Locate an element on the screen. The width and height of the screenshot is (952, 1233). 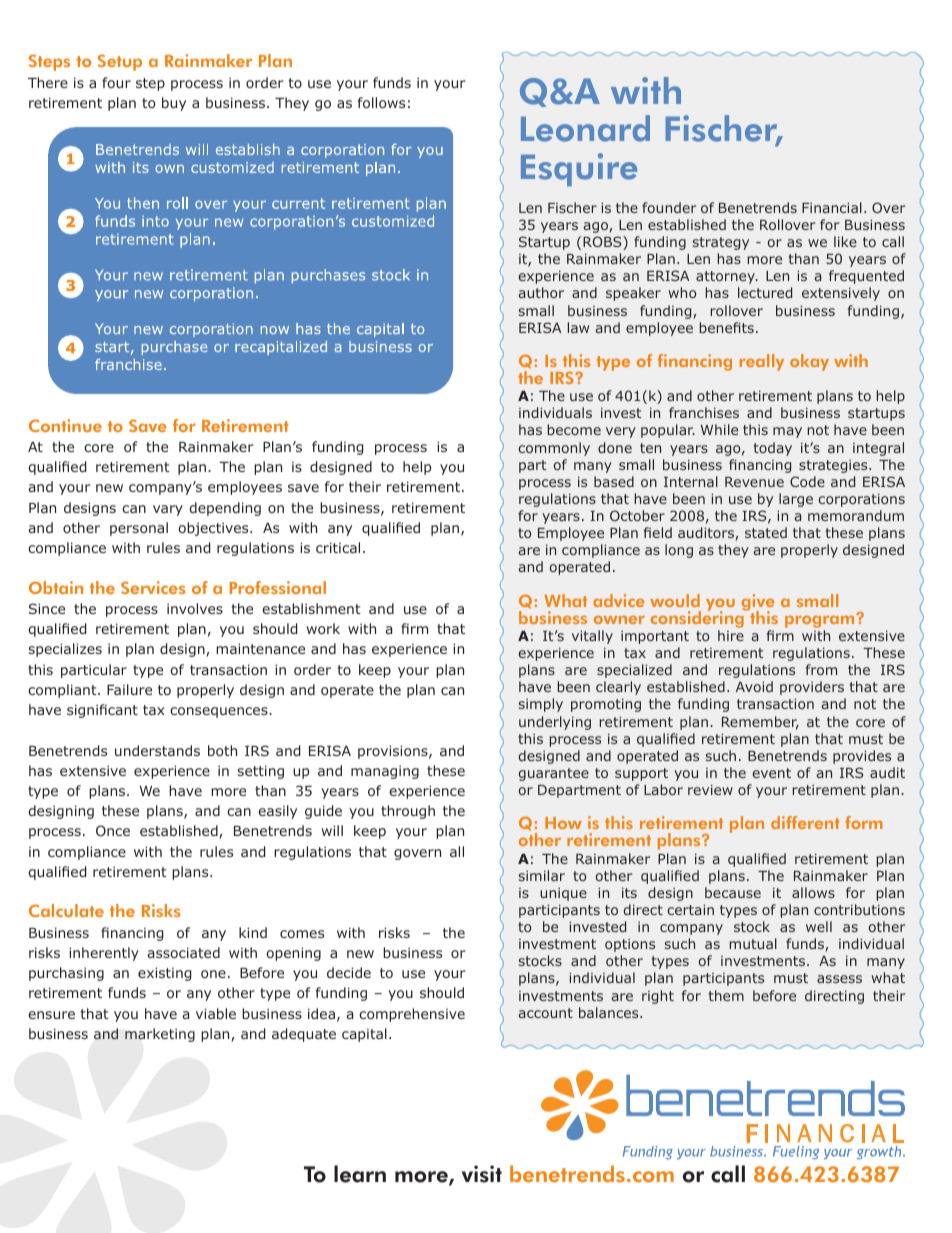
them is located at coordinates (726, 995).
